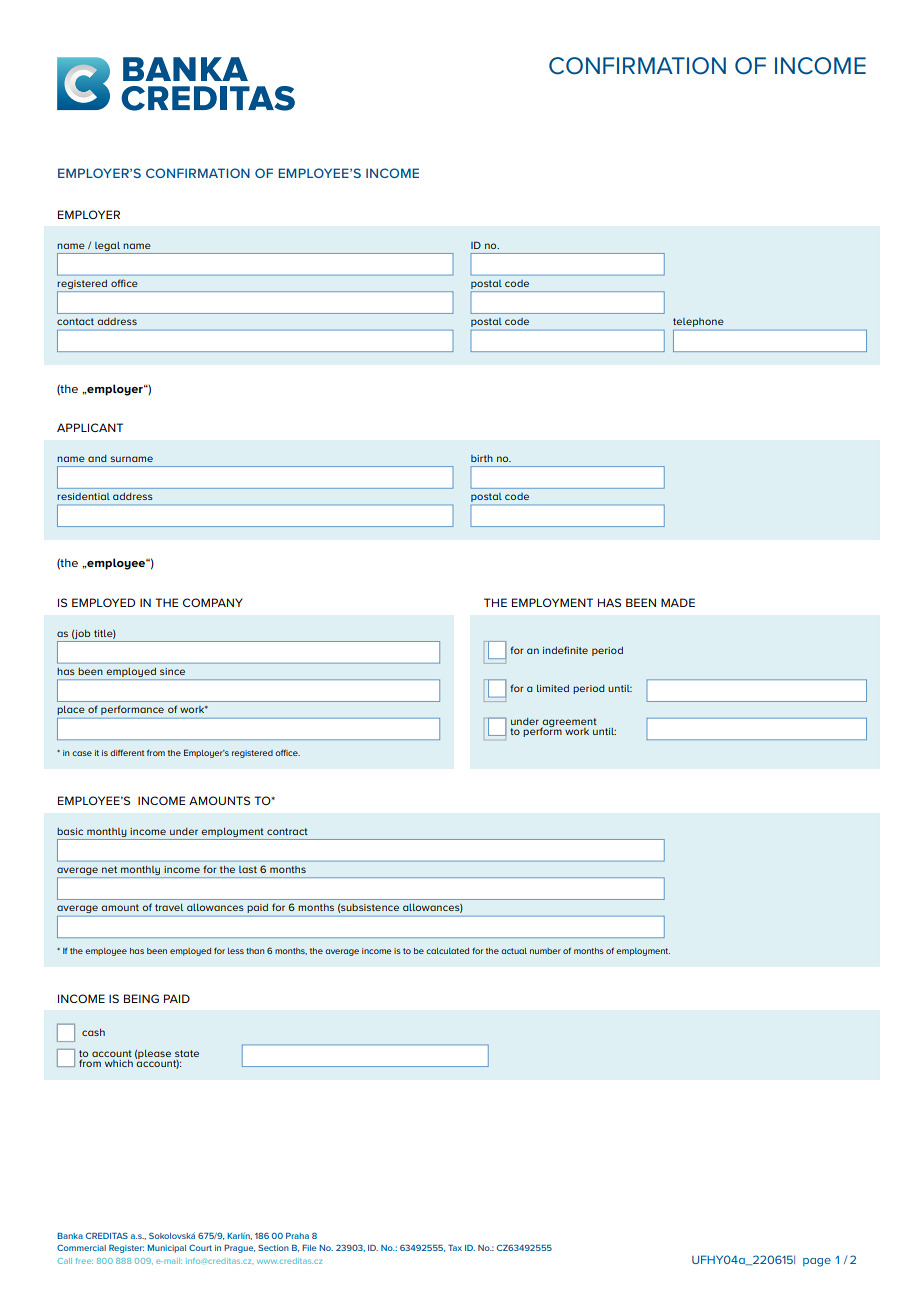 Image resolution: width=924 pixels, height=1308 pixels. Describe the element at coordinates (482, 458) in the document. I see `birth` at that location.
